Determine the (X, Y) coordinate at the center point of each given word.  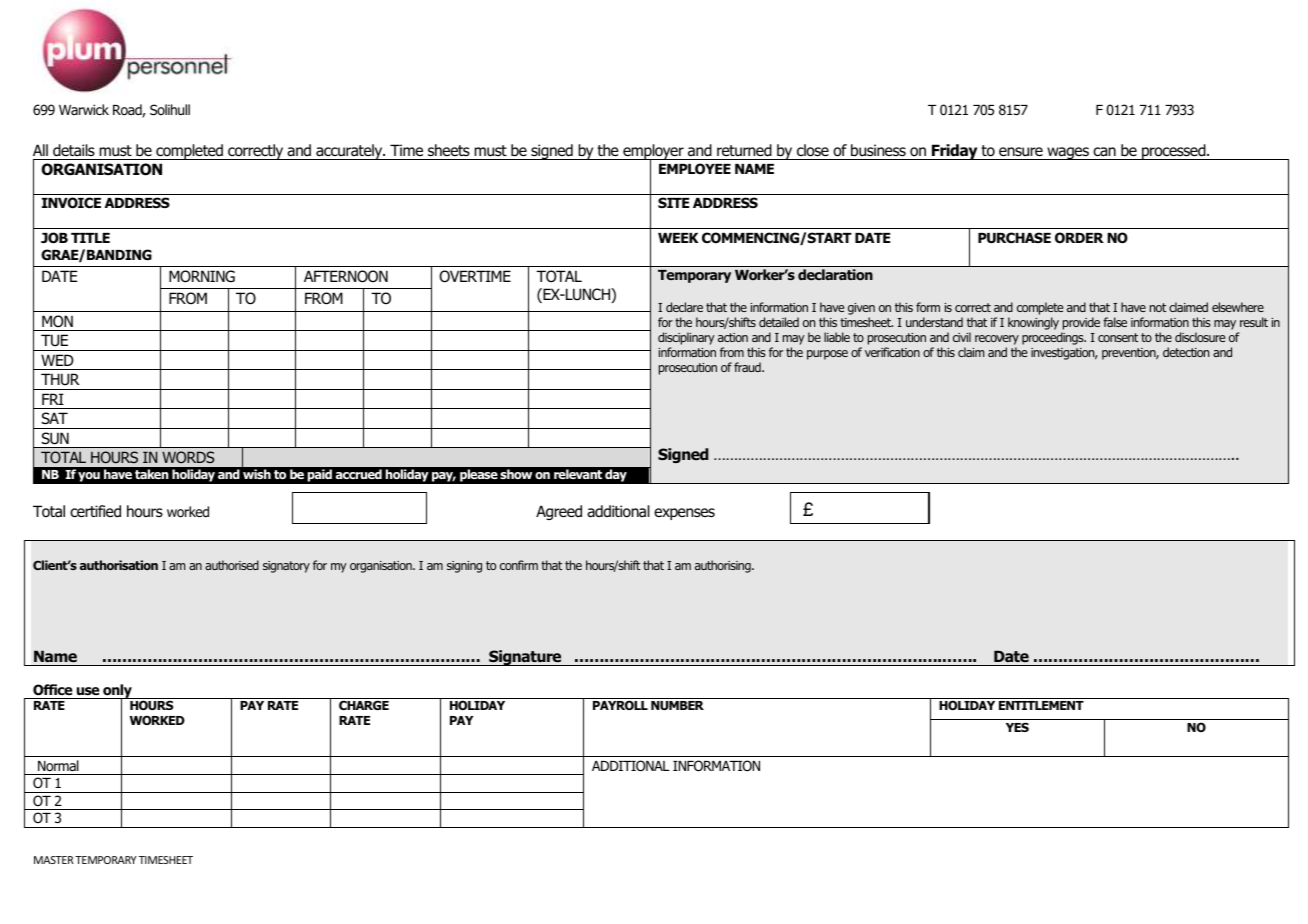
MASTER (54, 860)
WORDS (188, 457)
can (1104, 152)
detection (1186, 352)
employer (653, 153)
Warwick (84, 109)
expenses (684, 514)
